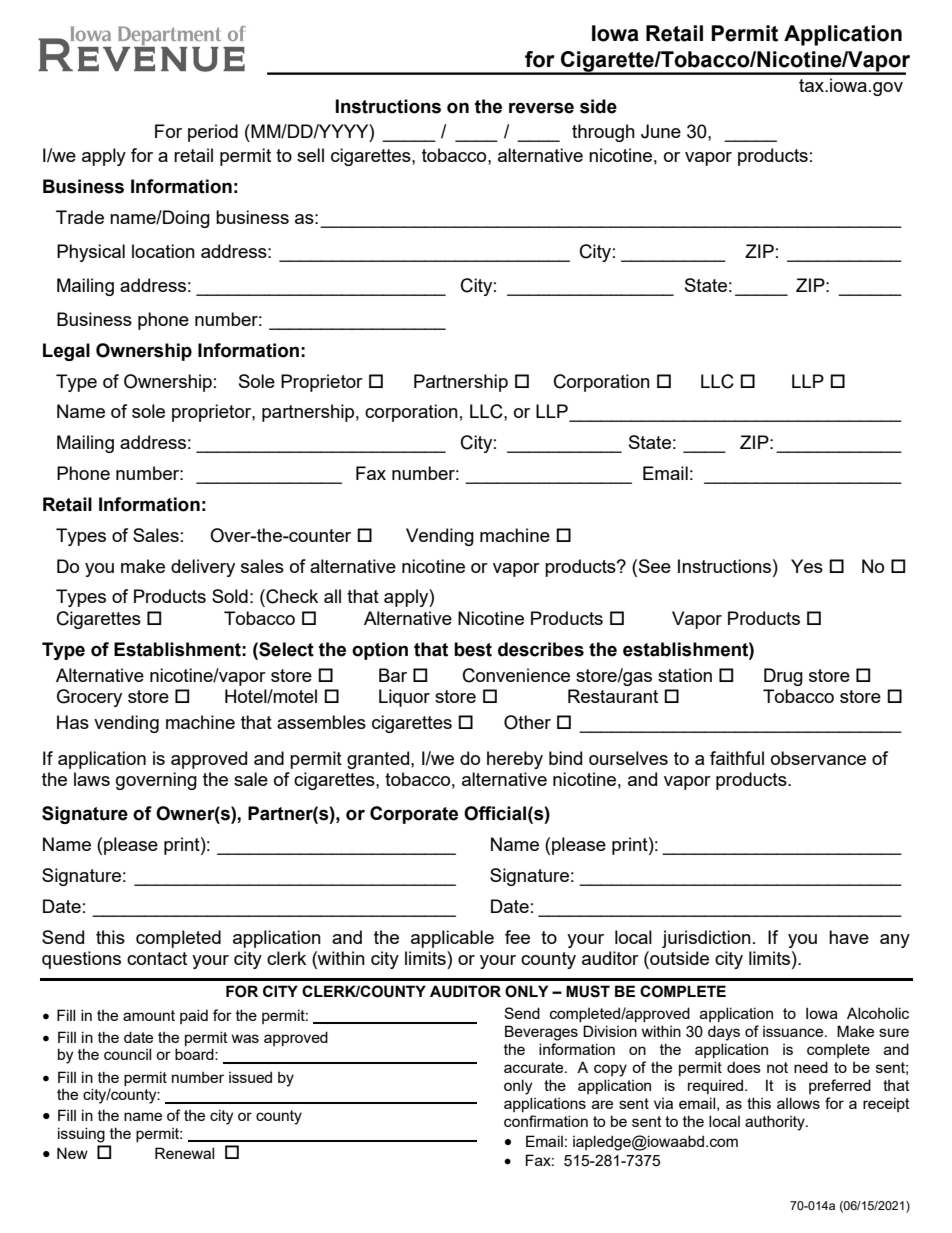 The width and height of the image is (952, 1233). Describe the element at coordinates (661, 131) in the image. I see `June` at that location.
